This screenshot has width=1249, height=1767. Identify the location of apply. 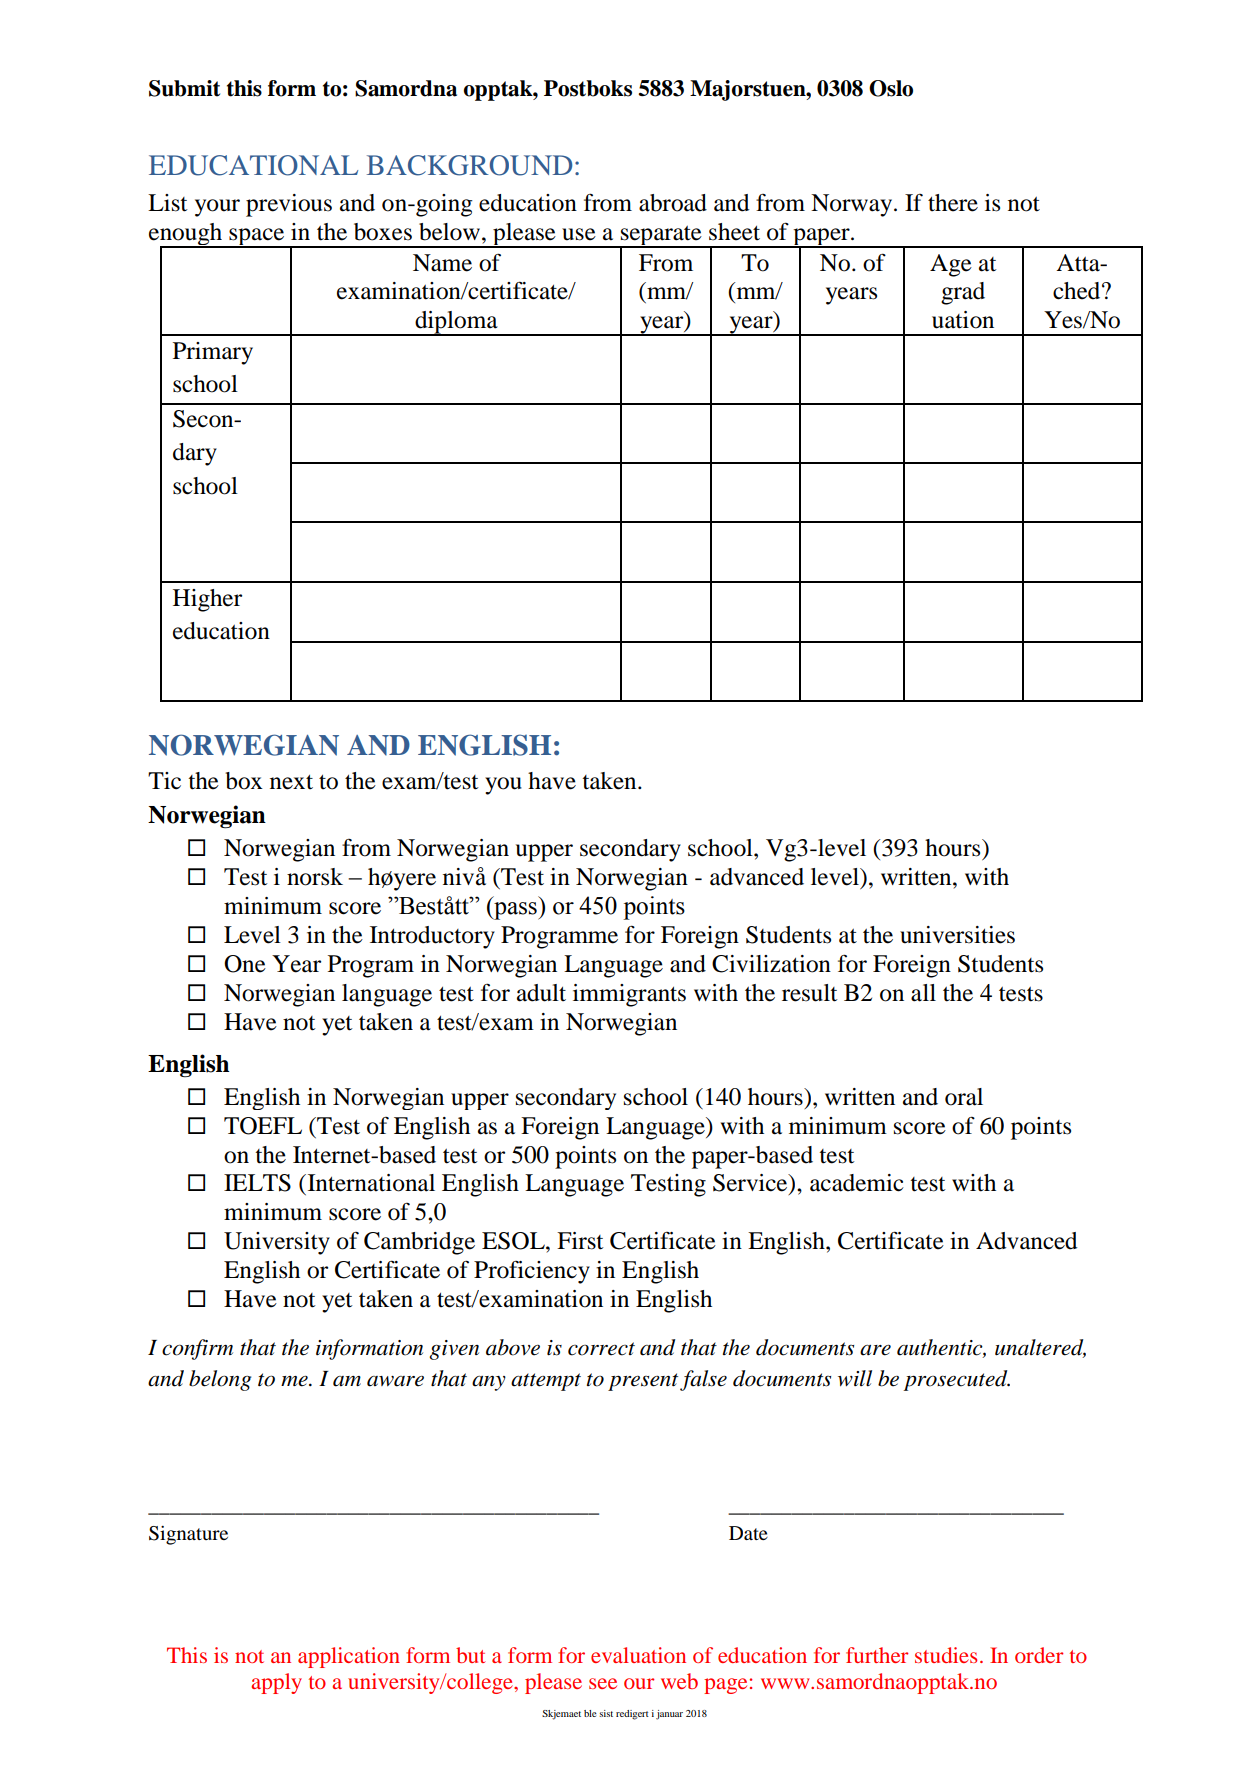
(276, 1683).
